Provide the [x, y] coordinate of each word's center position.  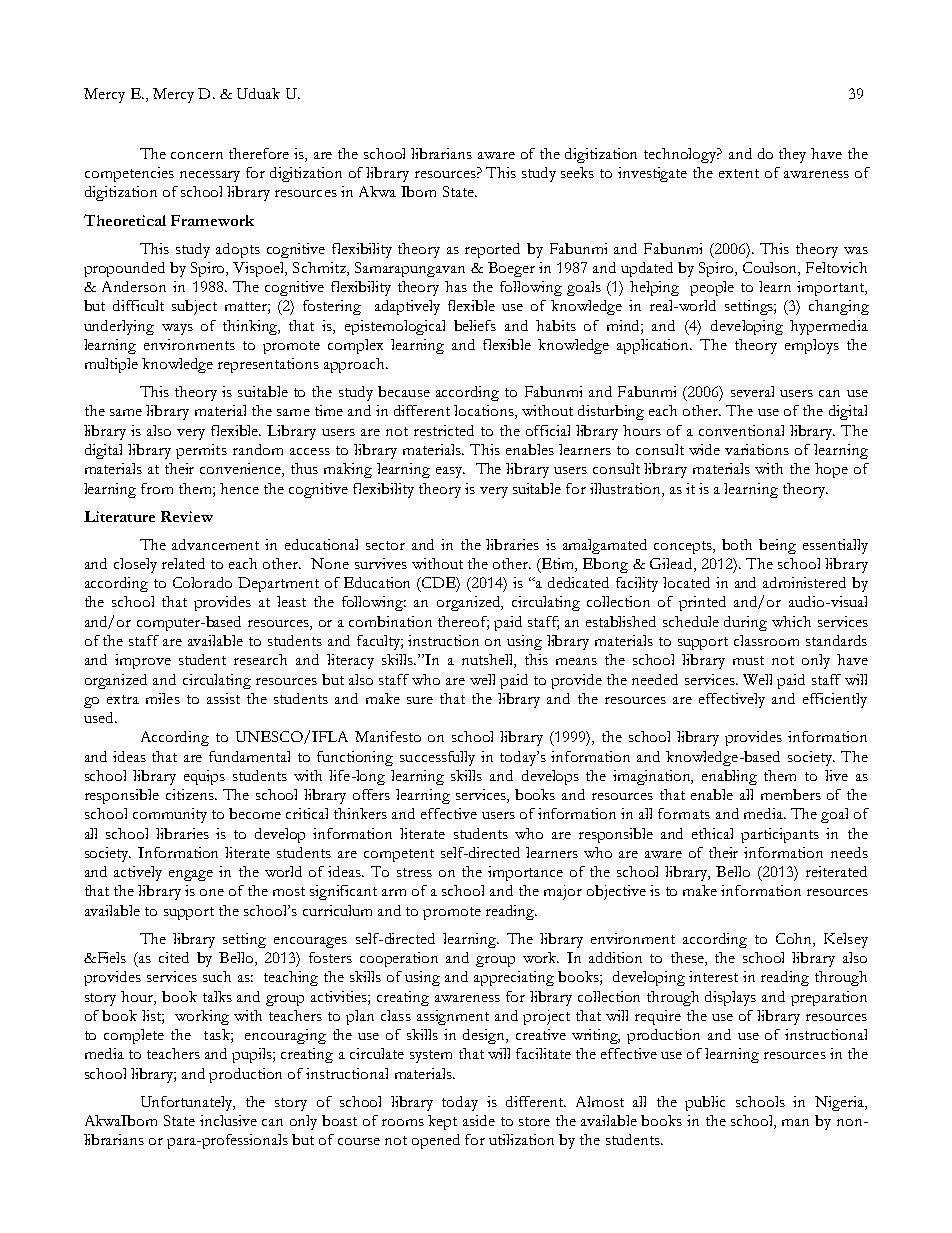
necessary [210, 176]
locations [485, 412]
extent [739, 173]
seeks [577, 172]
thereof [463, 622]
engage [191, 875]
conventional [741, 430]
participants [780, 835]
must [748, 660]
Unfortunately [188, 1103]
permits [201, 451]
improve [143, 661]
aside [479, 1120]
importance [525, 873]
